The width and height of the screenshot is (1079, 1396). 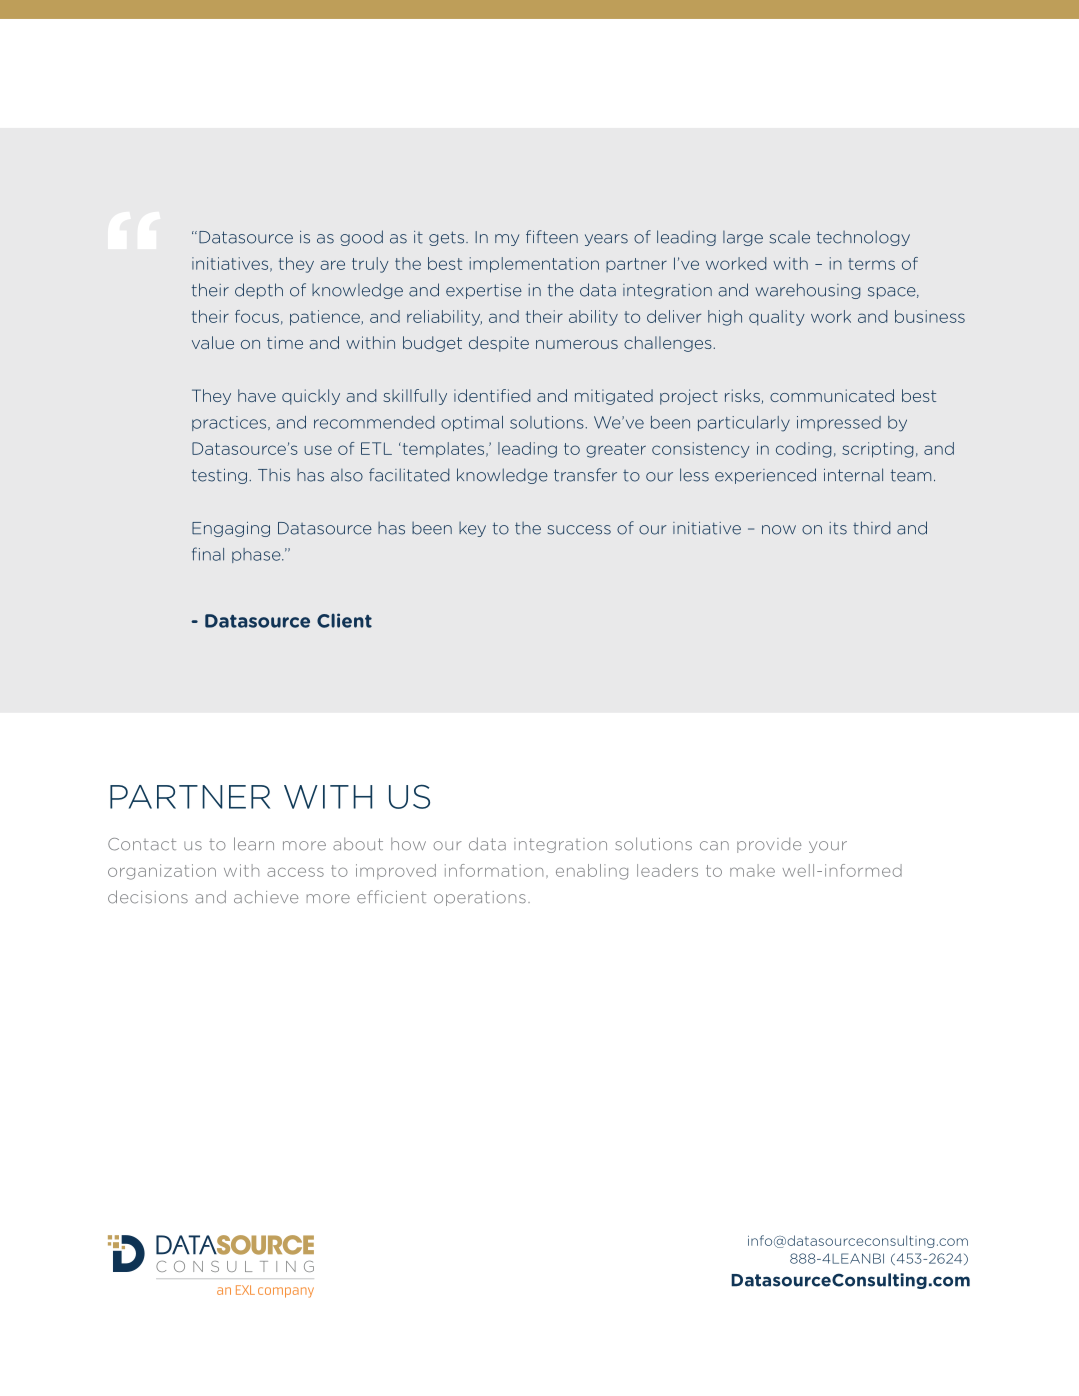 What do you see at coordinates (838, 528) in the screenshot?
I see `its` at bounding box center [838, 528].
